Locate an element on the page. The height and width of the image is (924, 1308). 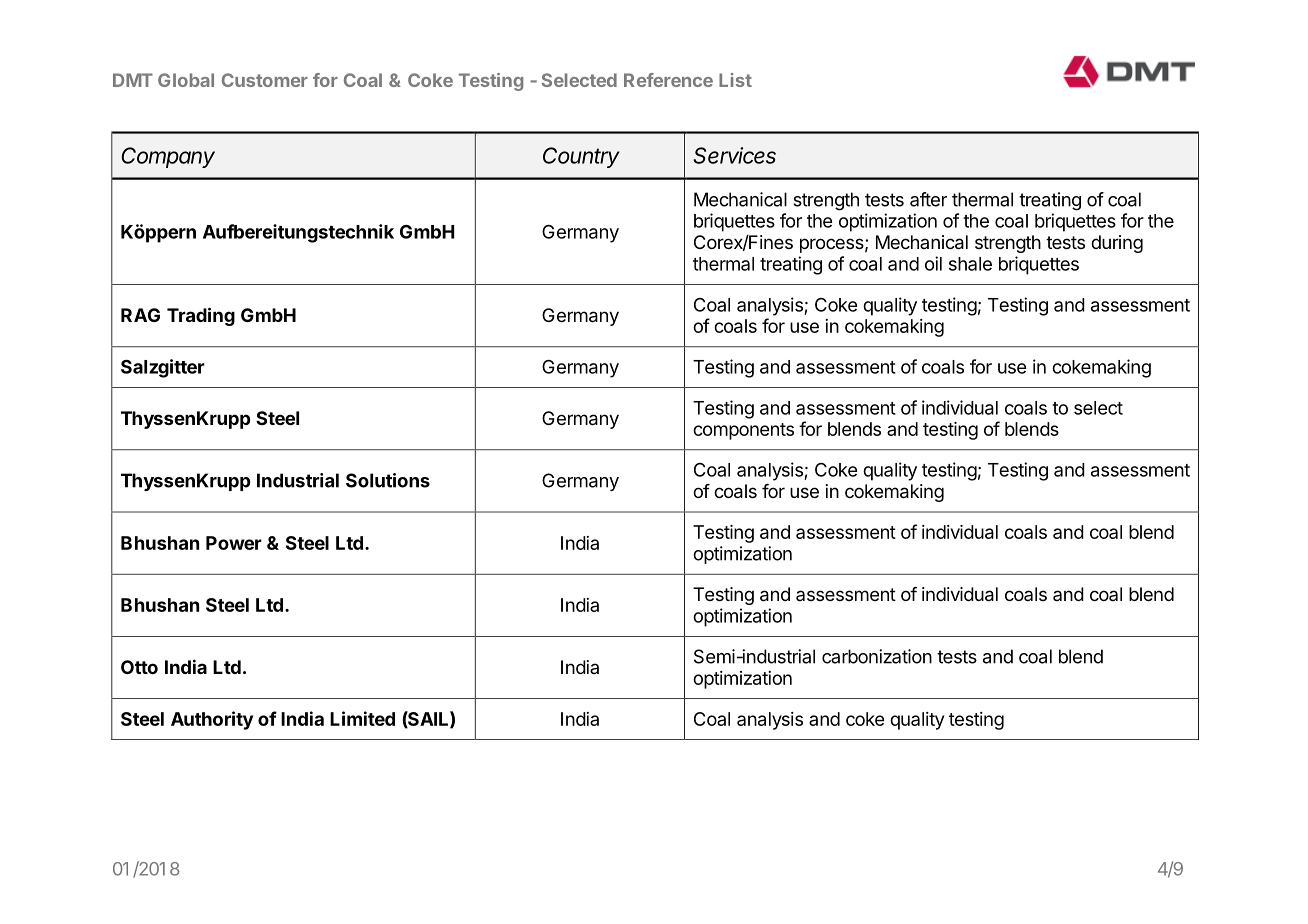
Authority is located at coordinates (212, 720).
